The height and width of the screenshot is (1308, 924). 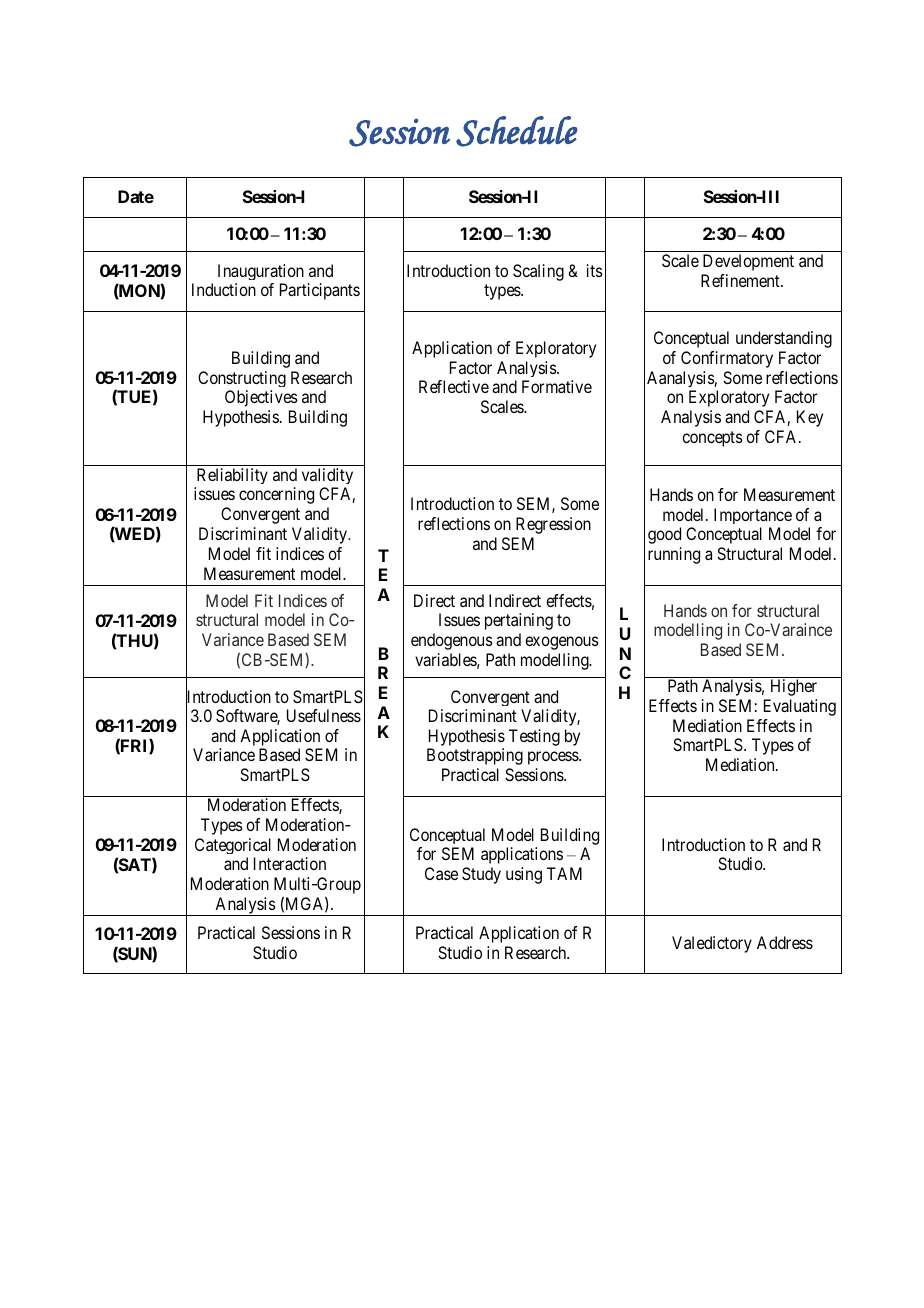 What do you see at coordinates (553, 525) in the screenshot?
I see `Regression` at bounding box center [553, 525].
